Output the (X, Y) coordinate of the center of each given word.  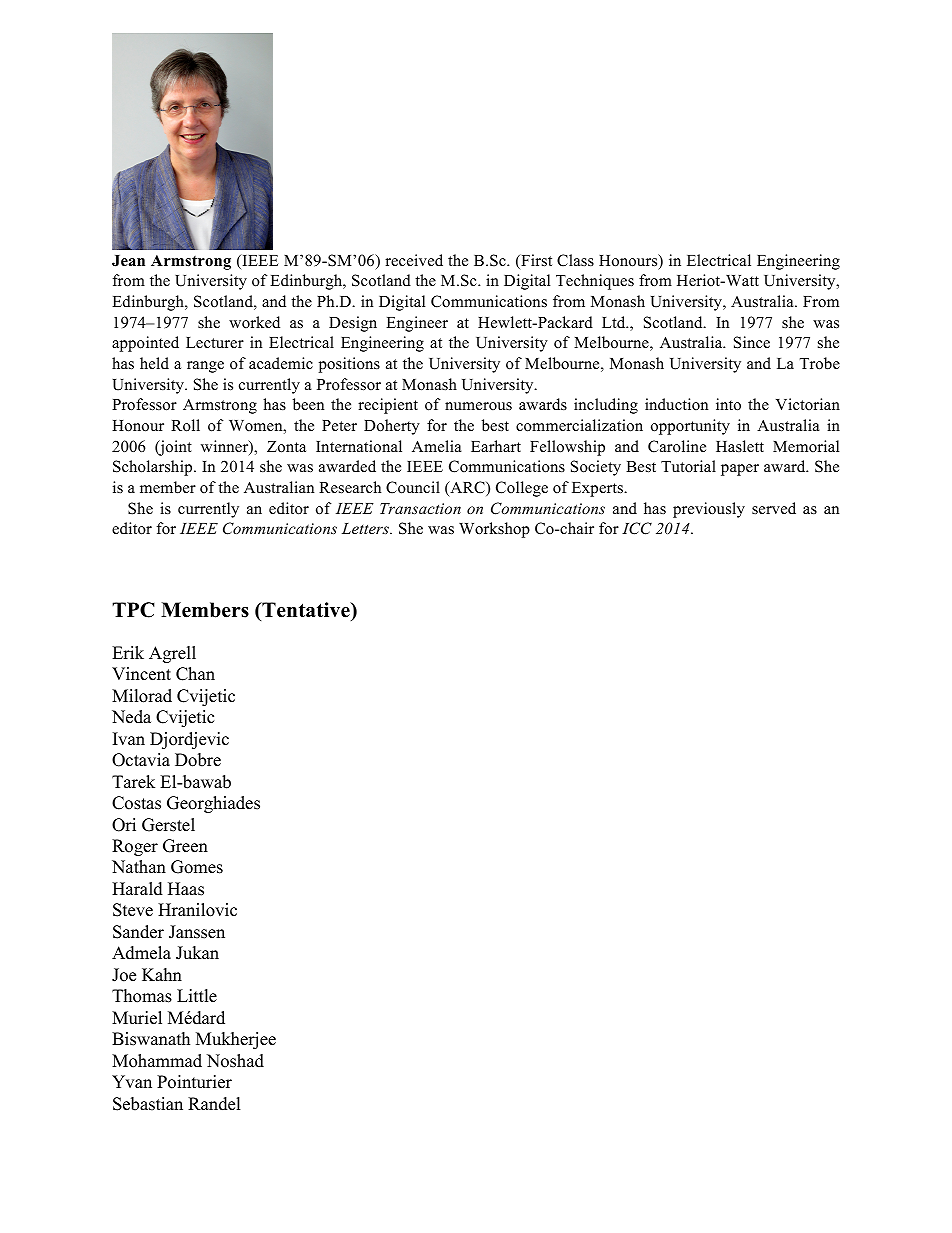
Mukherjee (236, 1040)
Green (185, 846)
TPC (133, 610)
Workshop (494, 530)
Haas (186, 889)
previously (709, 510)
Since (752, 342)
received (414, 260)
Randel (214, 1104)
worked (254, 322)
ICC (637, 528)
